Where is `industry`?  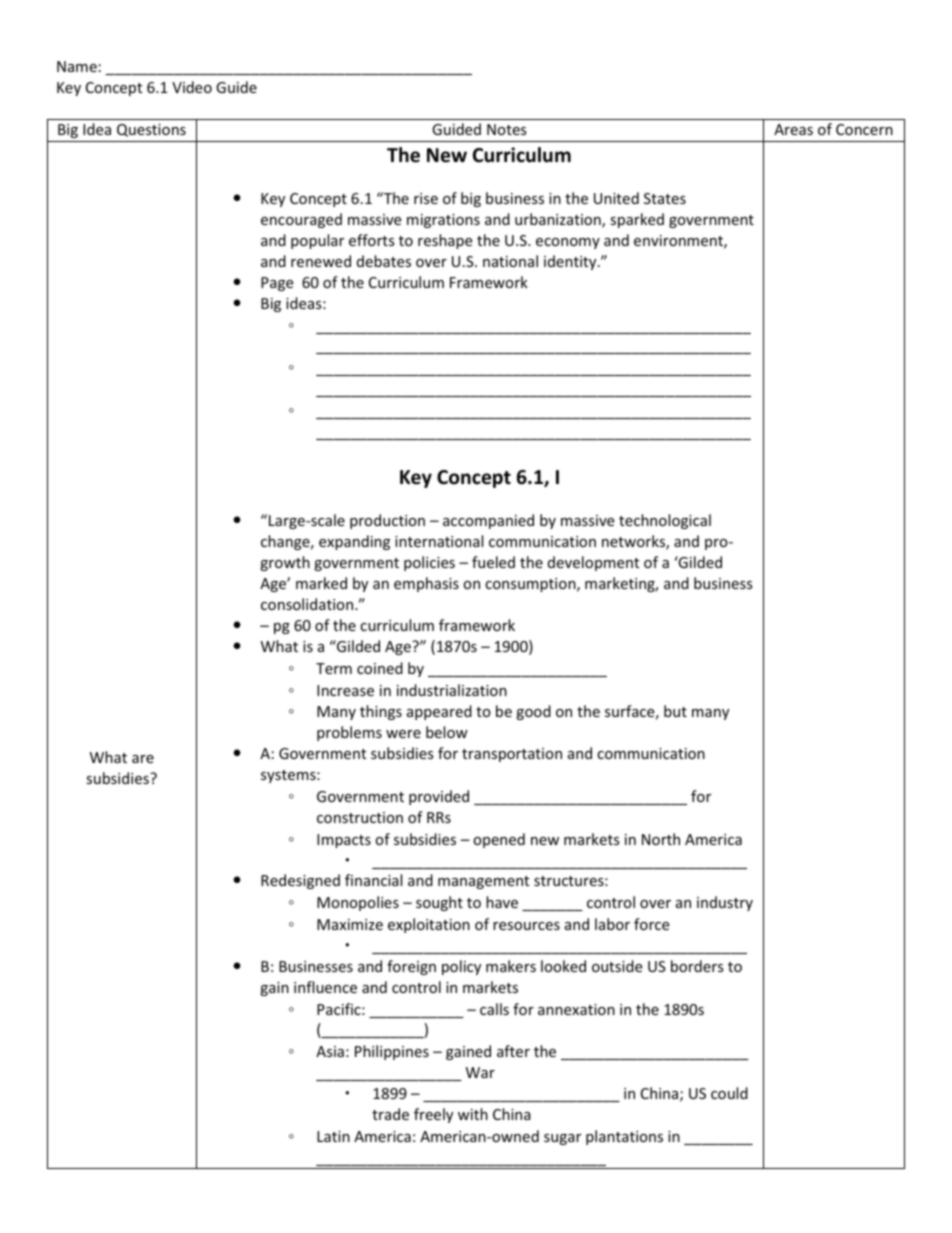 industry is located at coordinates (725, 903).
